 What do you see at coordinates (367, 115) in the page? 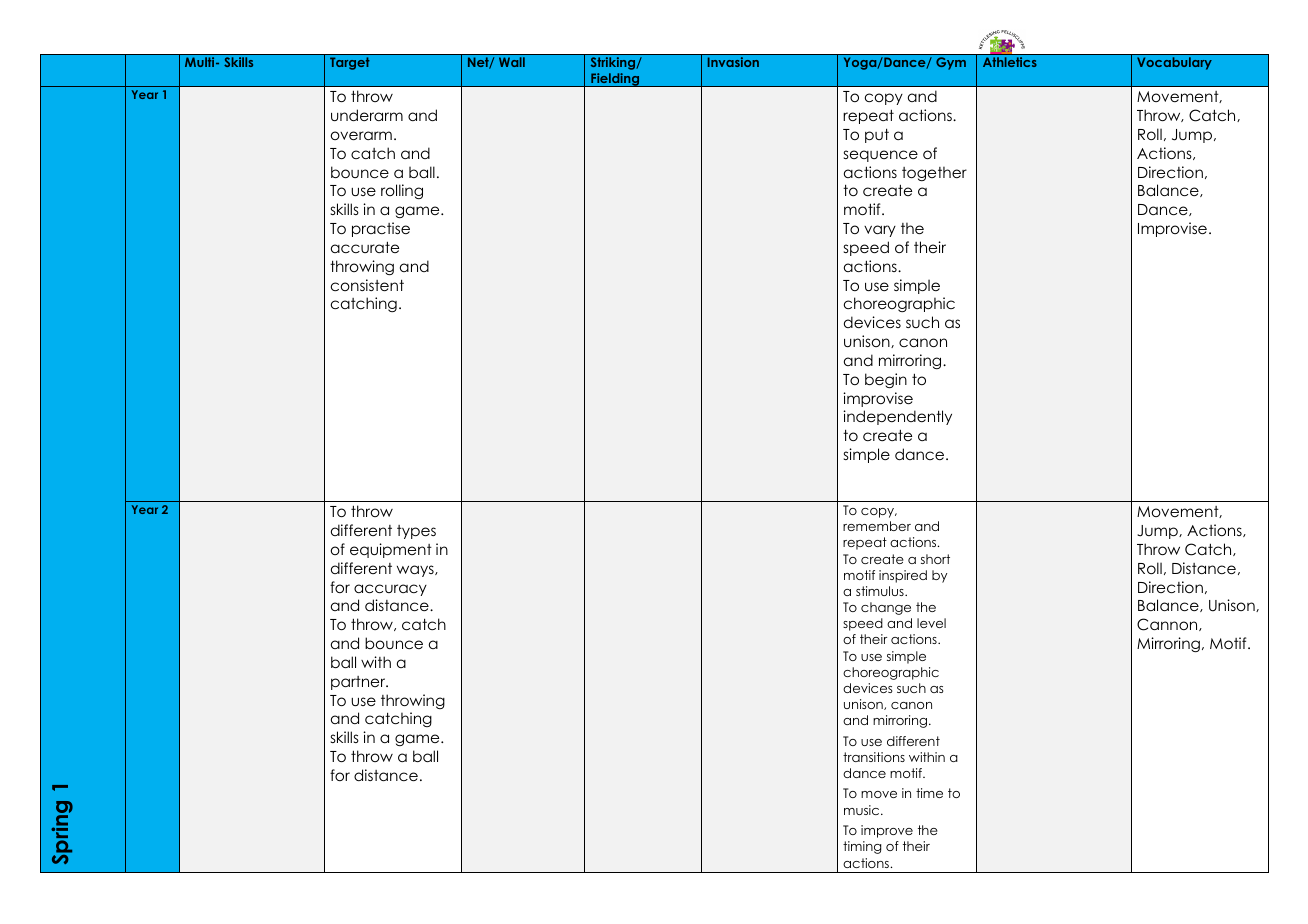
I see `underarm` at bounding box center [367, 115].
